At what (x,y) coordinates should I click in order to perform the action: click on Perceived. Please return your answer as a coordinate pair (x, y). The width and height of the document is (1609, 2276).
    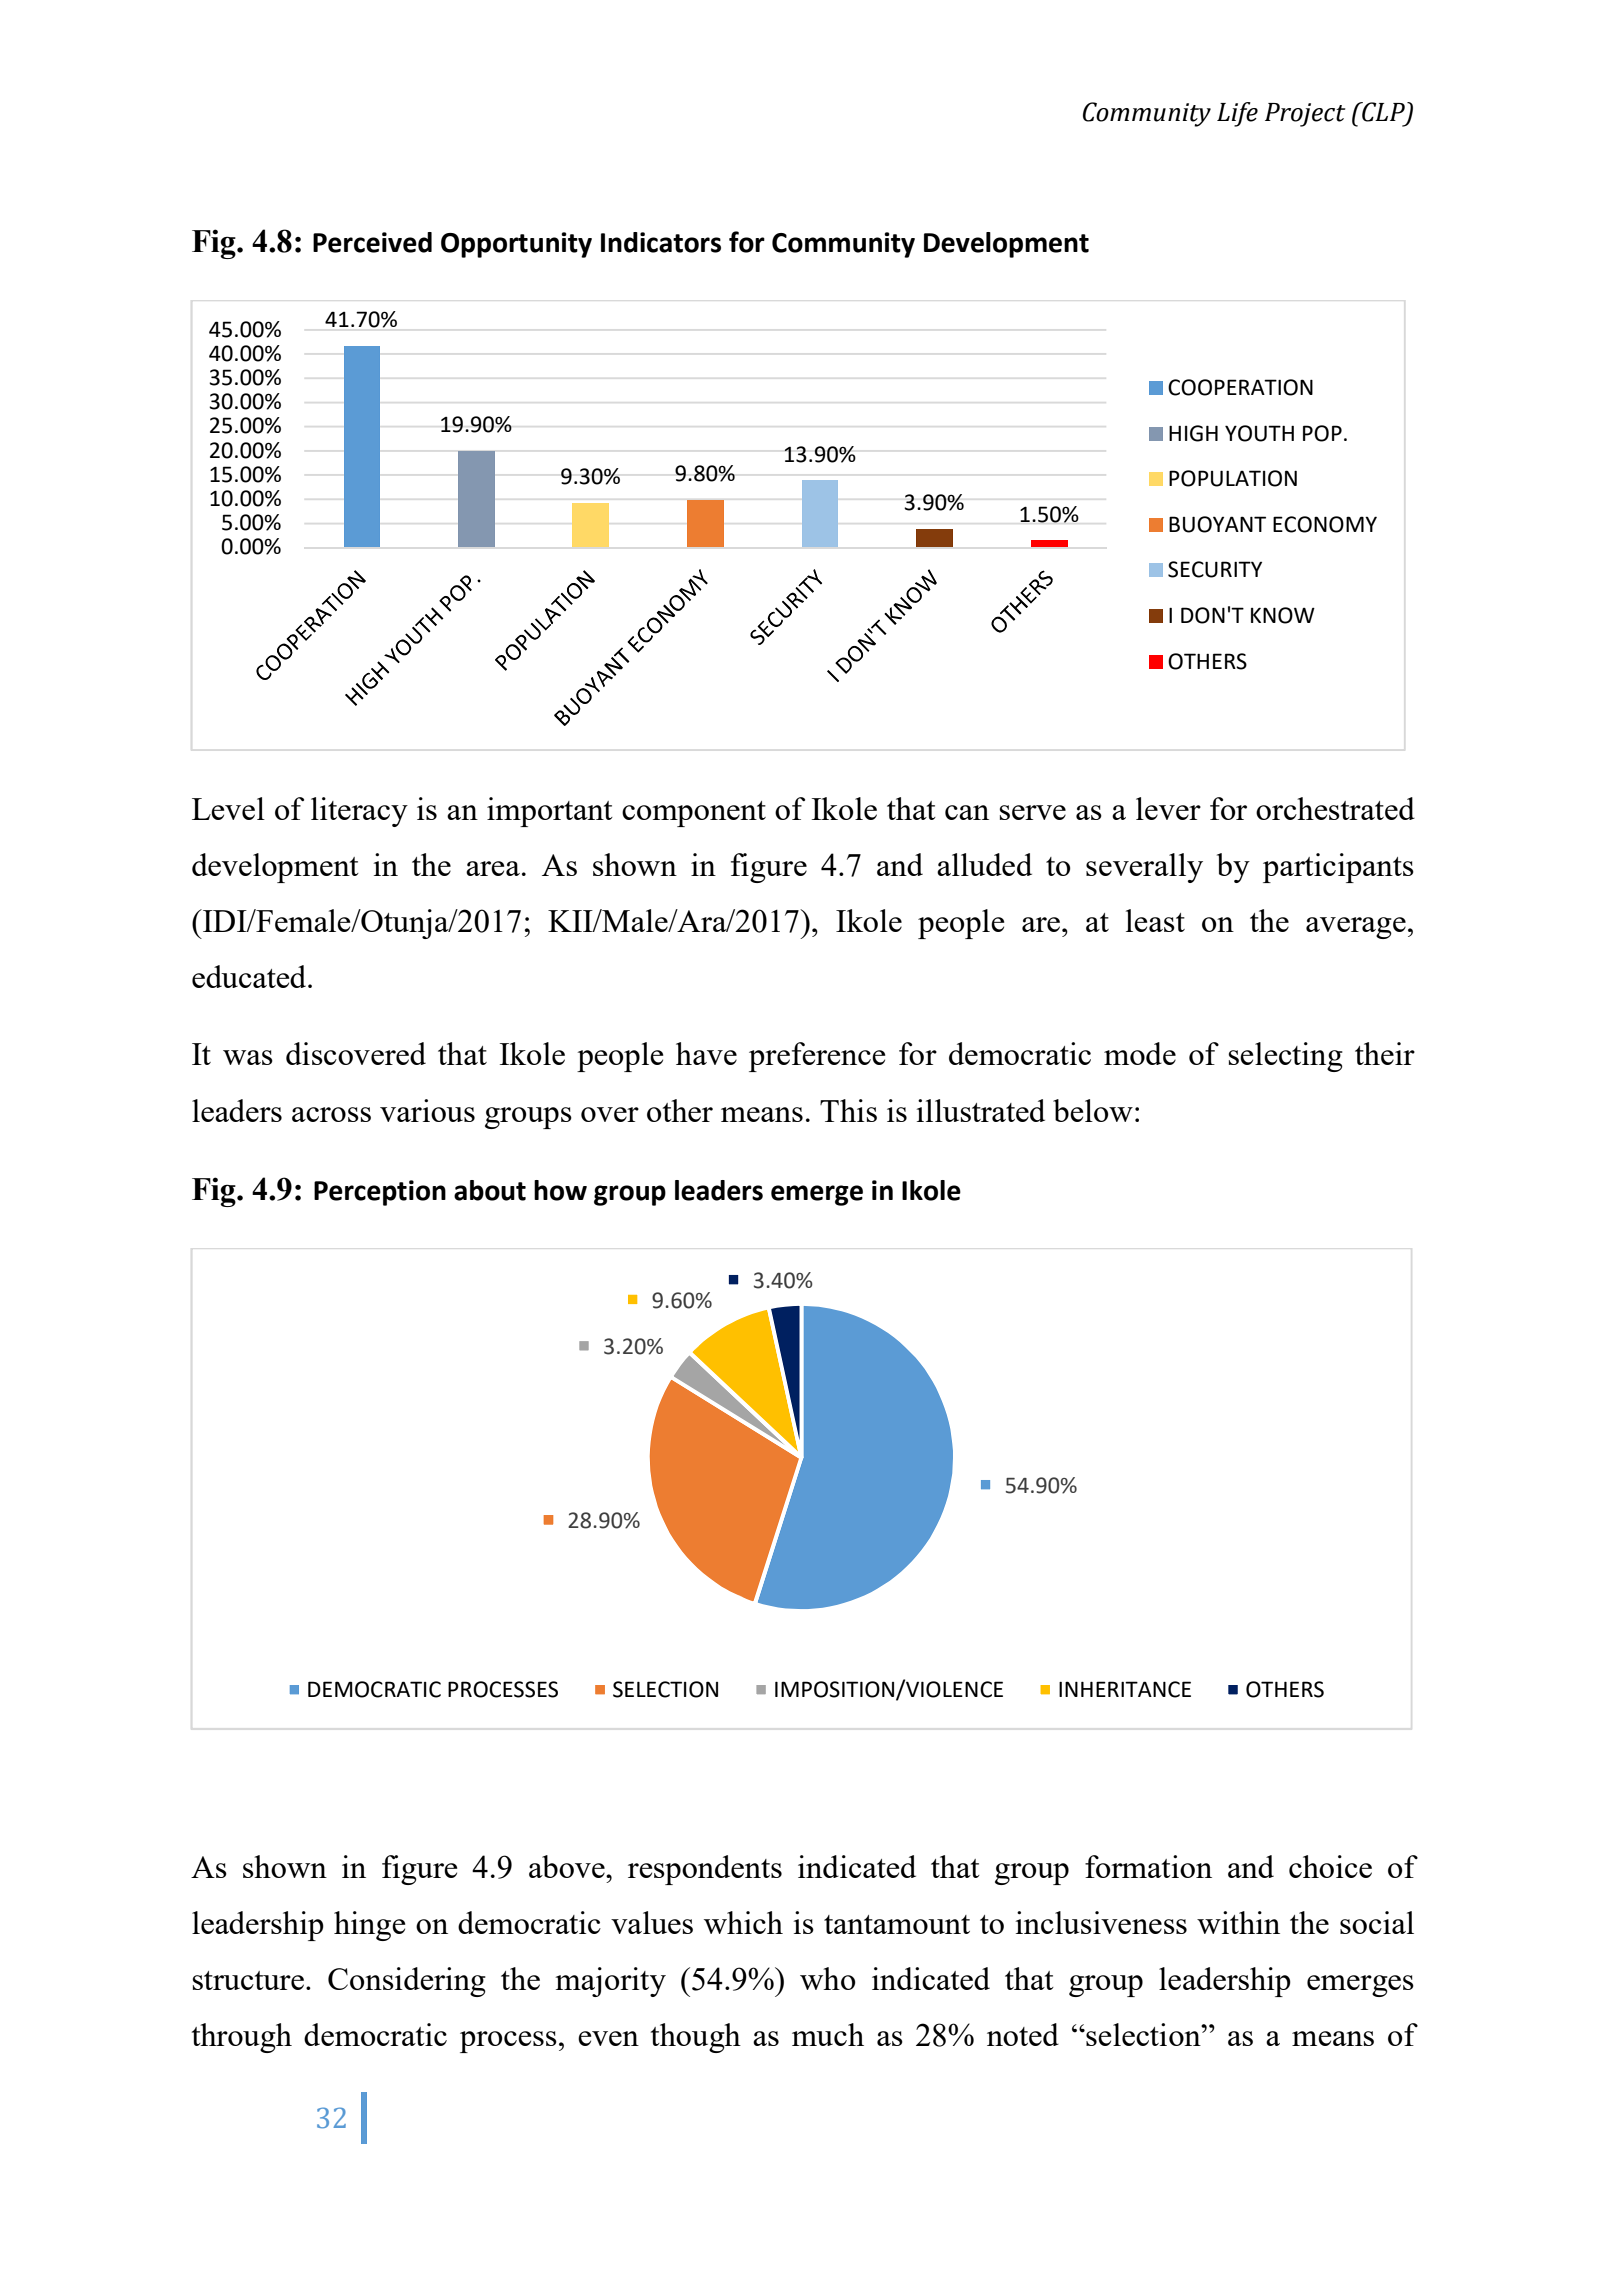
    Looking at the image, I should click on (372, 242).
